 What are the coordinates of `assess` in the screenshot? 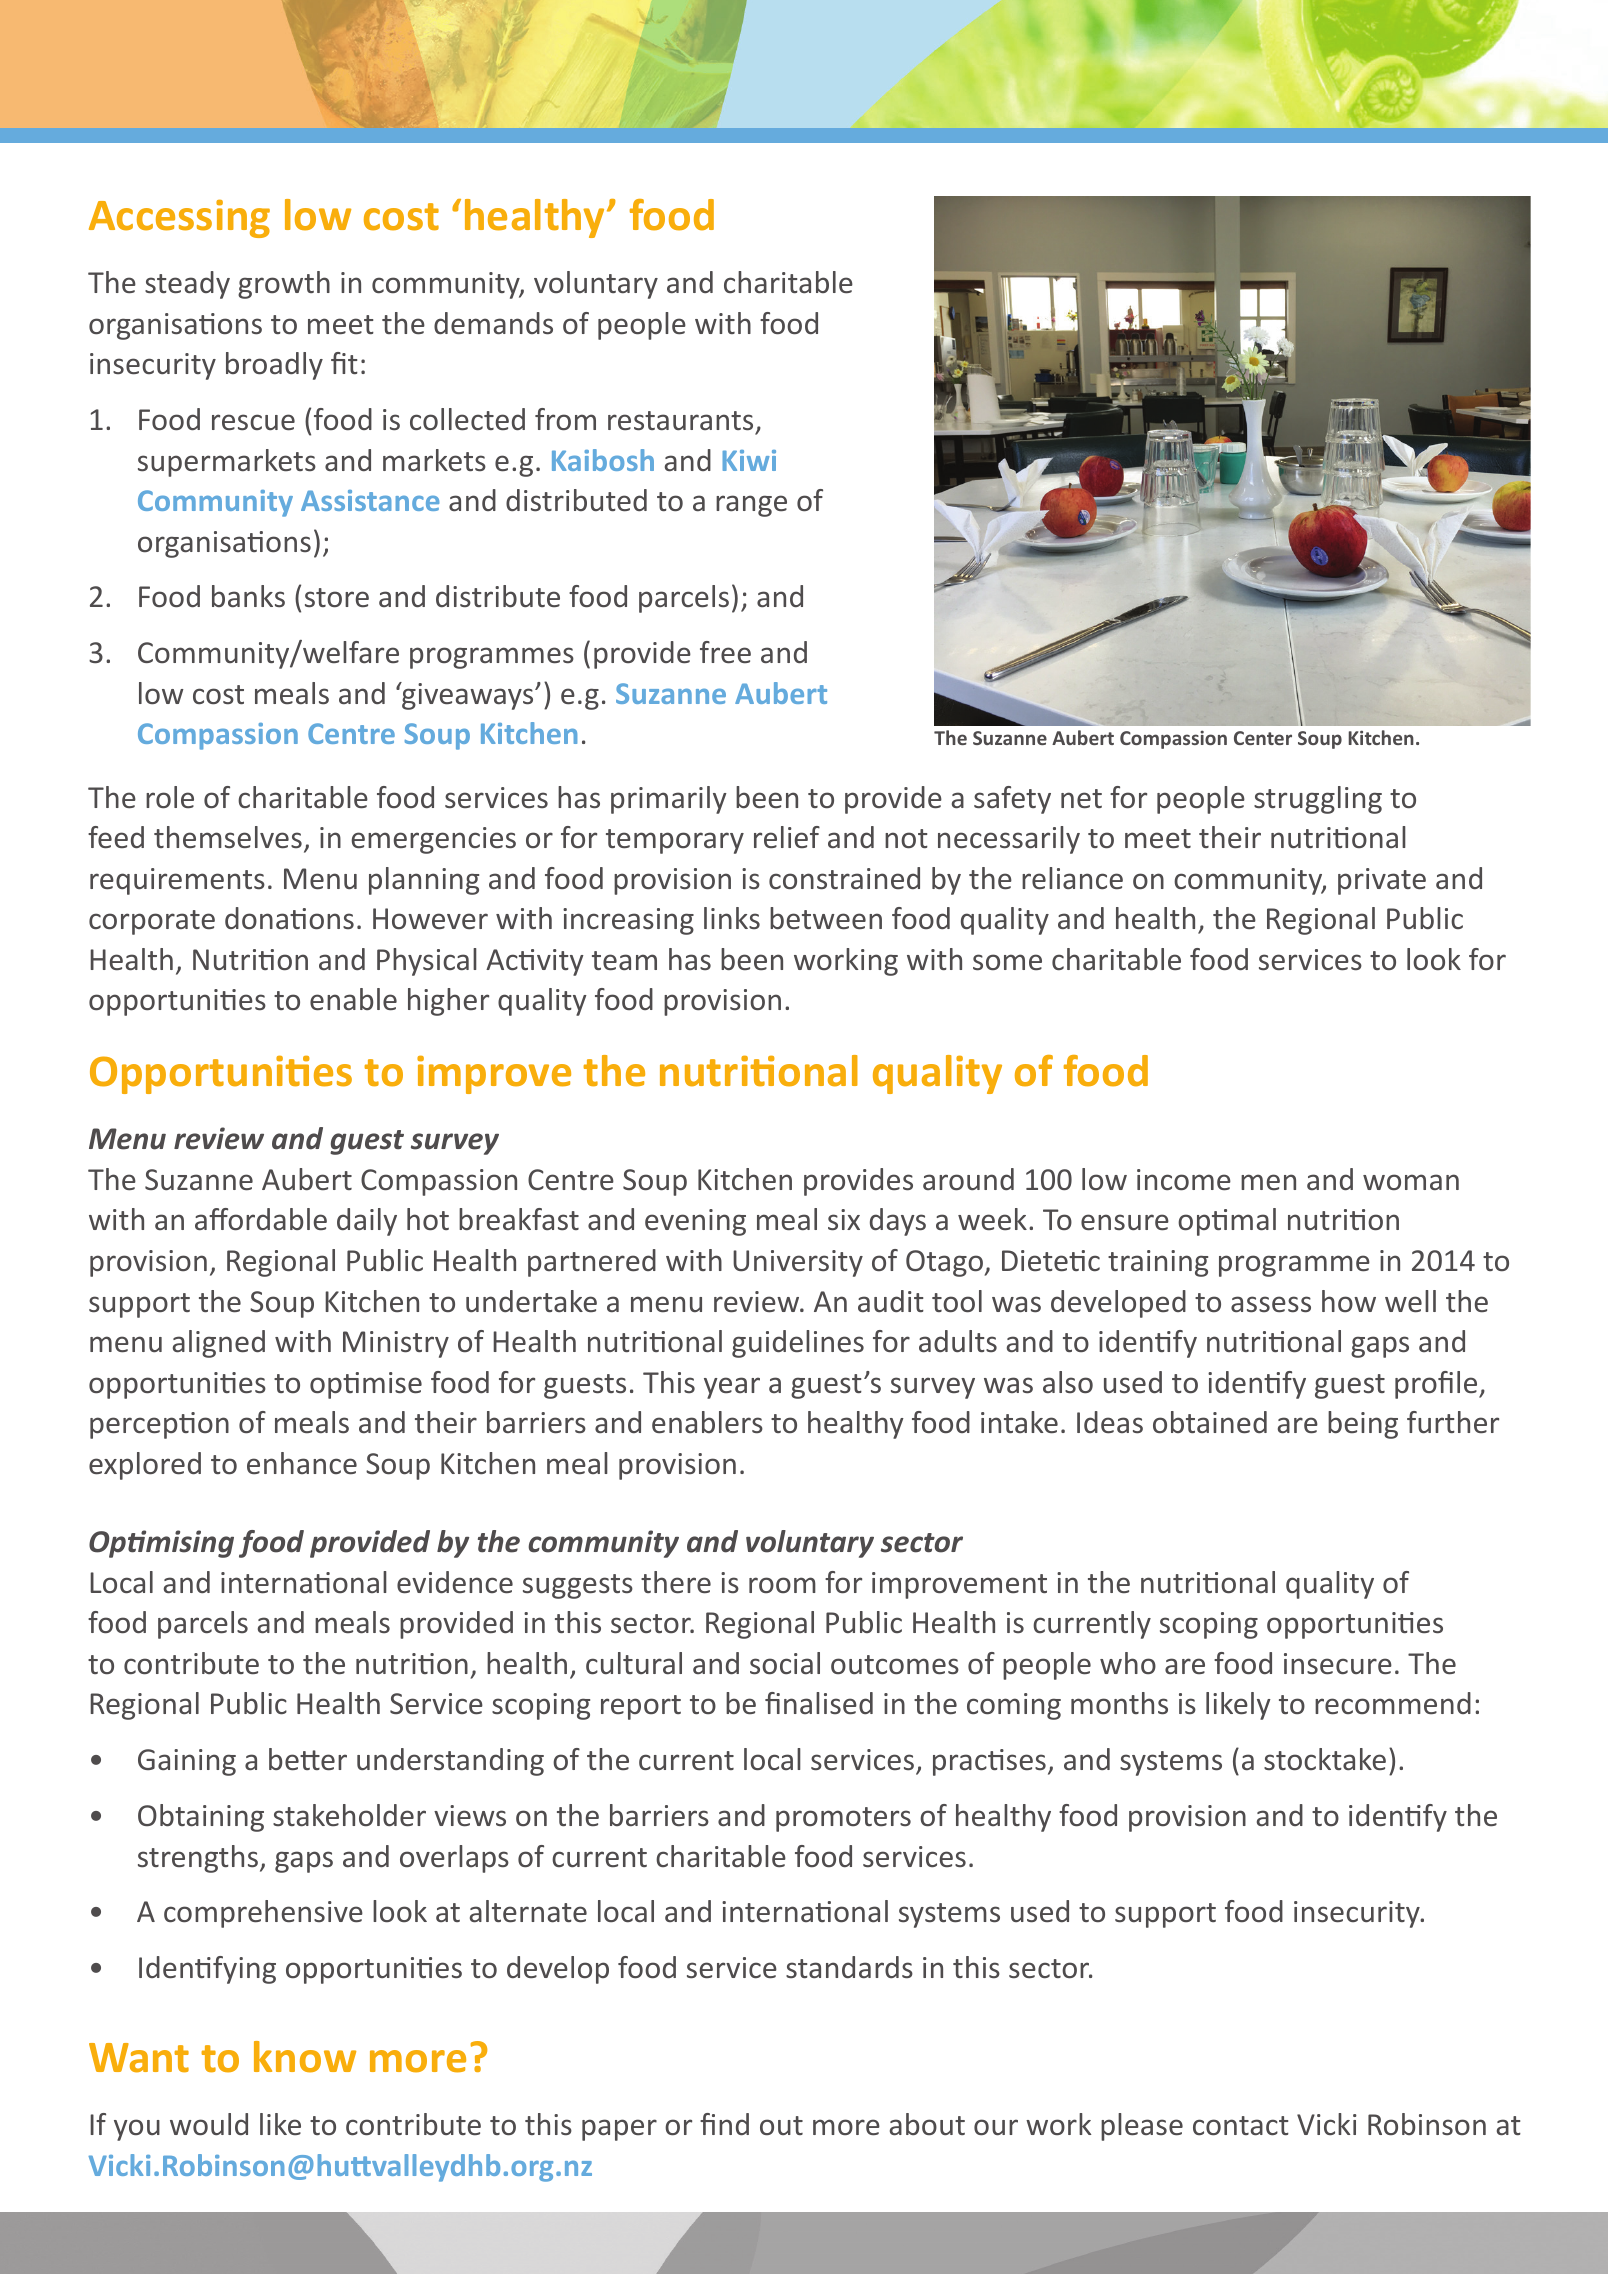 It's located at (1271, 1304).
